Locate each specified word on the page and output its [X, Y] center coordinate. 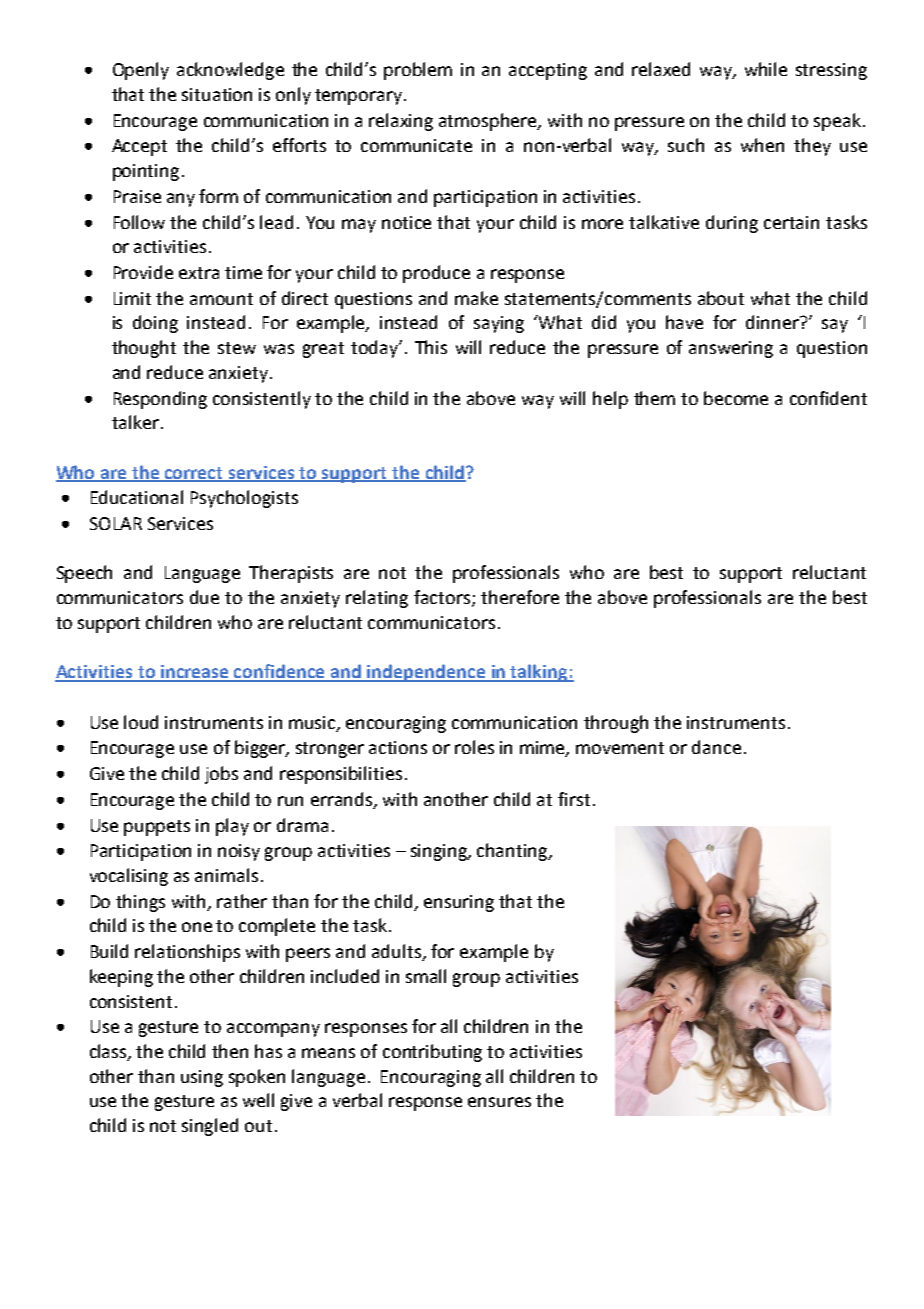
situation [217, 94]
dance [716, 747]
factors [443, 598]
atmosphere [489, 122]
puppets [157, 828]
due [204, 597]
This [431, 347]
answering [731, 349]
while [766, 69]
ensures [499, 1102]
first [574, 799]
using [202, 1078]
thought [144, 349]
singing [440, 852]
